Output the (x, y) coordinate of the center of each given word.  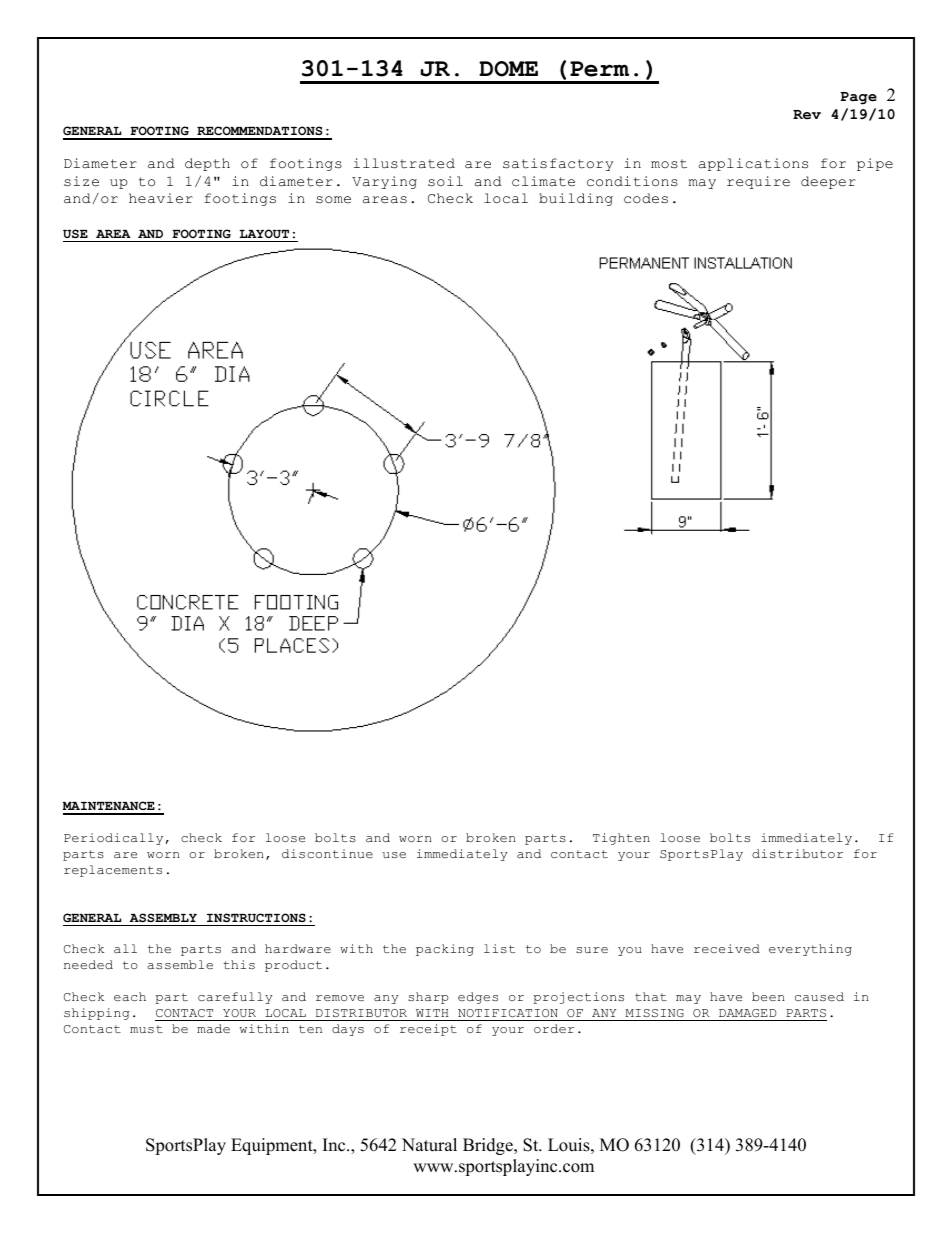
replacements (113, 871)
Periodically (113, 839)
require (758, 182)
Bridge (489, 1146)
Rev (807, 115)
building (576, 199)
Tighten (621, 839)
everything (810, 950)
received (727, 948)
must (146, 1029)
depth (207, 164)
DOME (508, 69)
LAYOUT (264, 233)
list (499, 948)
